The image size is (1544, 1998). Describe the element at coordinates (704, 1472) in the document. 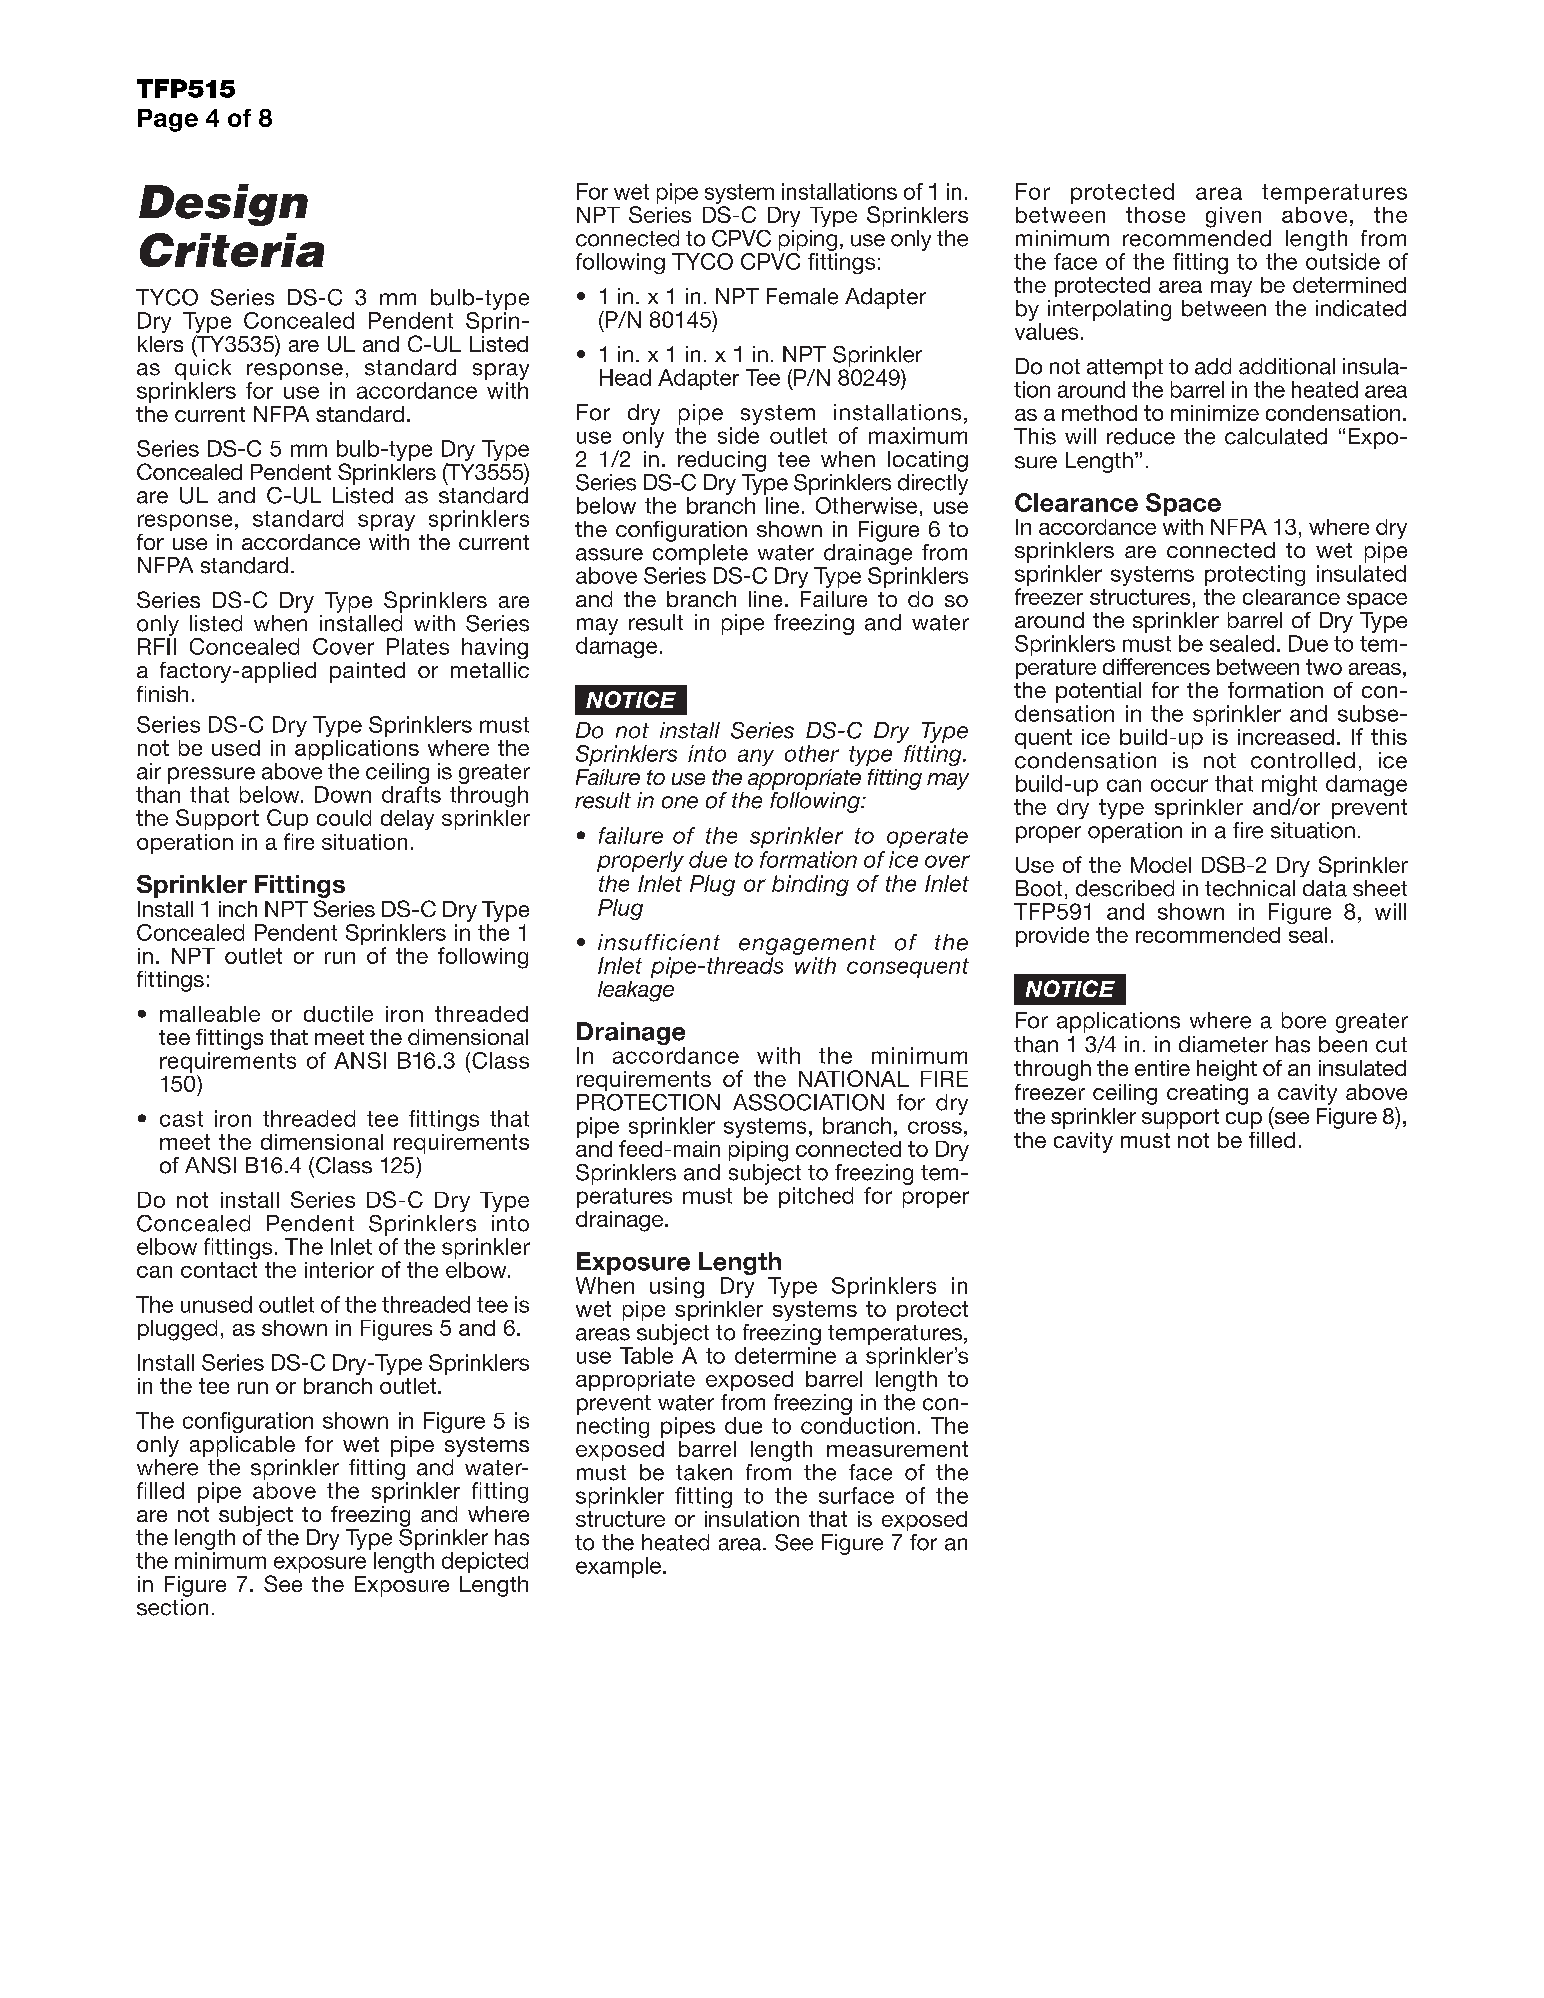

I see `taken` at that location.
